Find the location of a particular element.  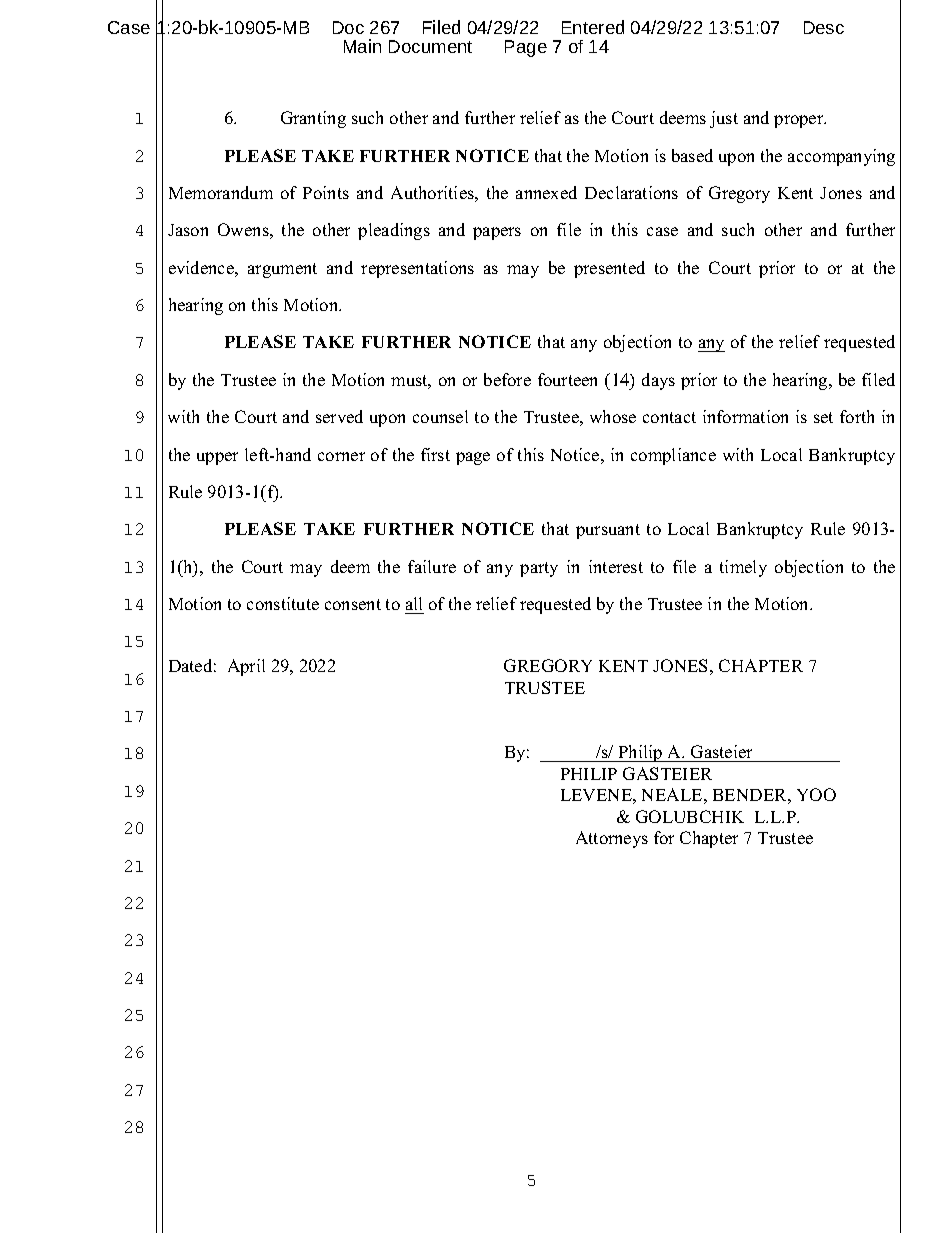

April is located at coordinates (246, 667).
